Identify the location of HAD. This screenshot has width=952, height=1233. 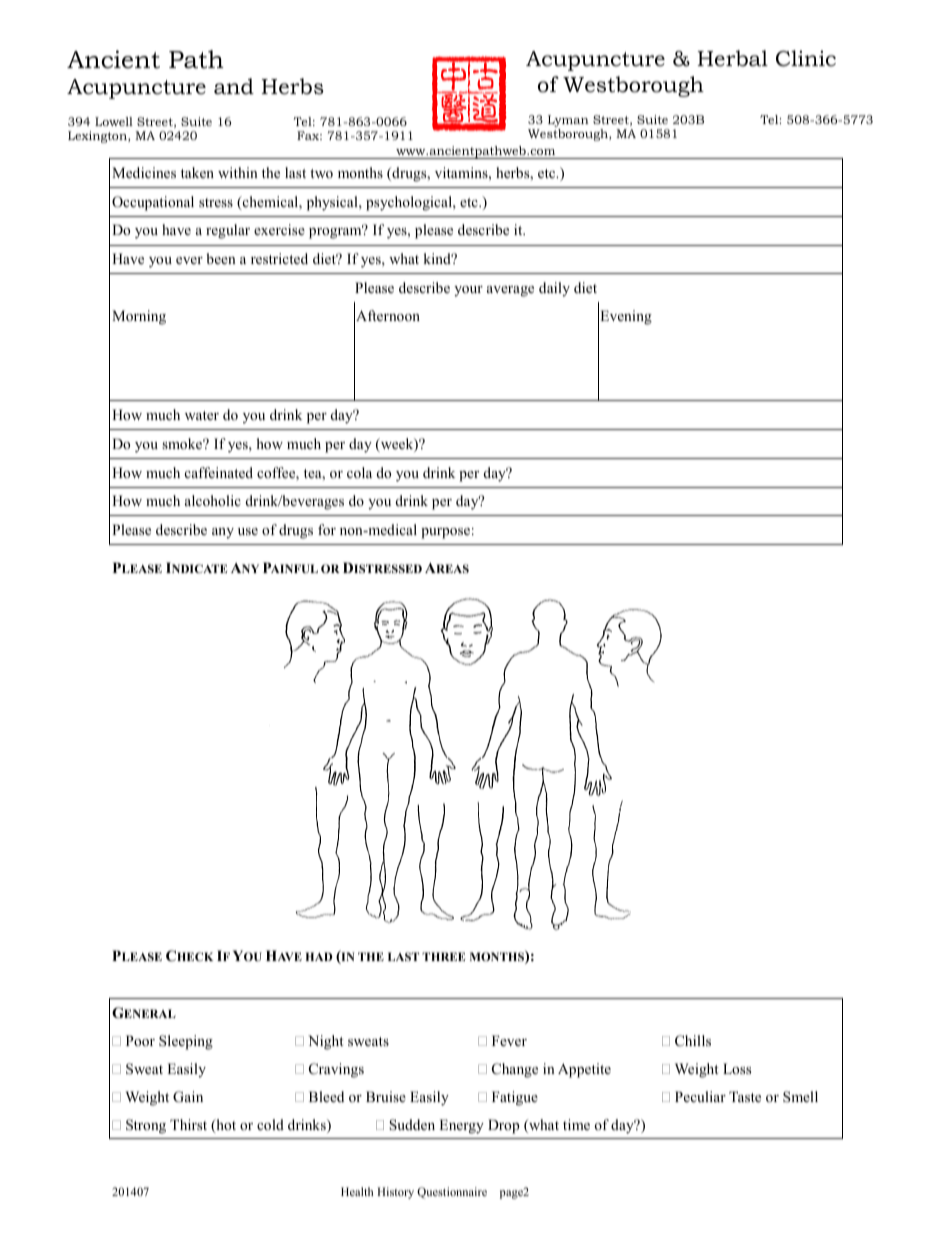
(318, 956).
